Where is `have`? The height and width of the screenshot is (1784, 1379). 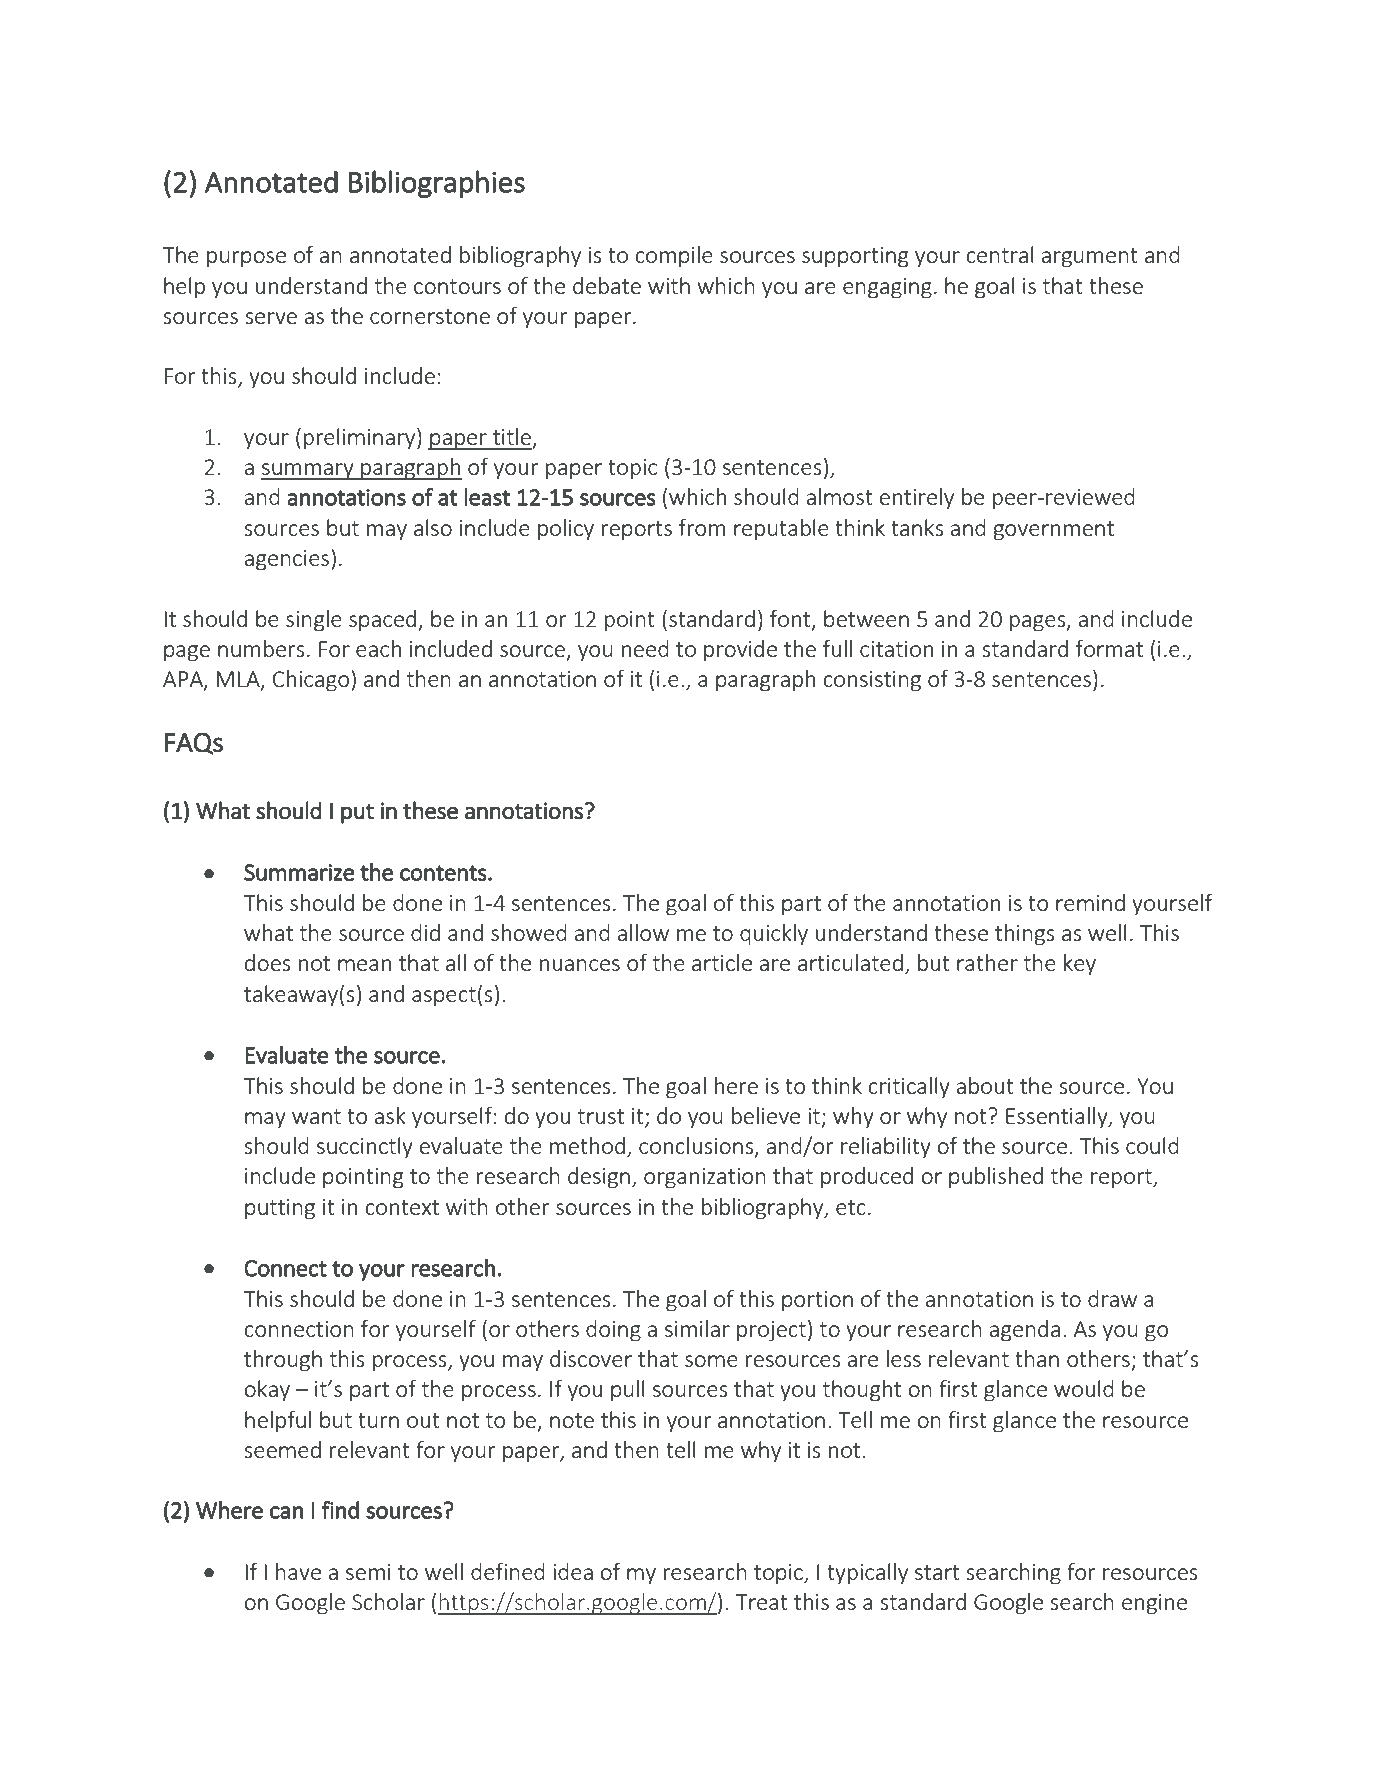 have is located at coordinates (298, 1571).
